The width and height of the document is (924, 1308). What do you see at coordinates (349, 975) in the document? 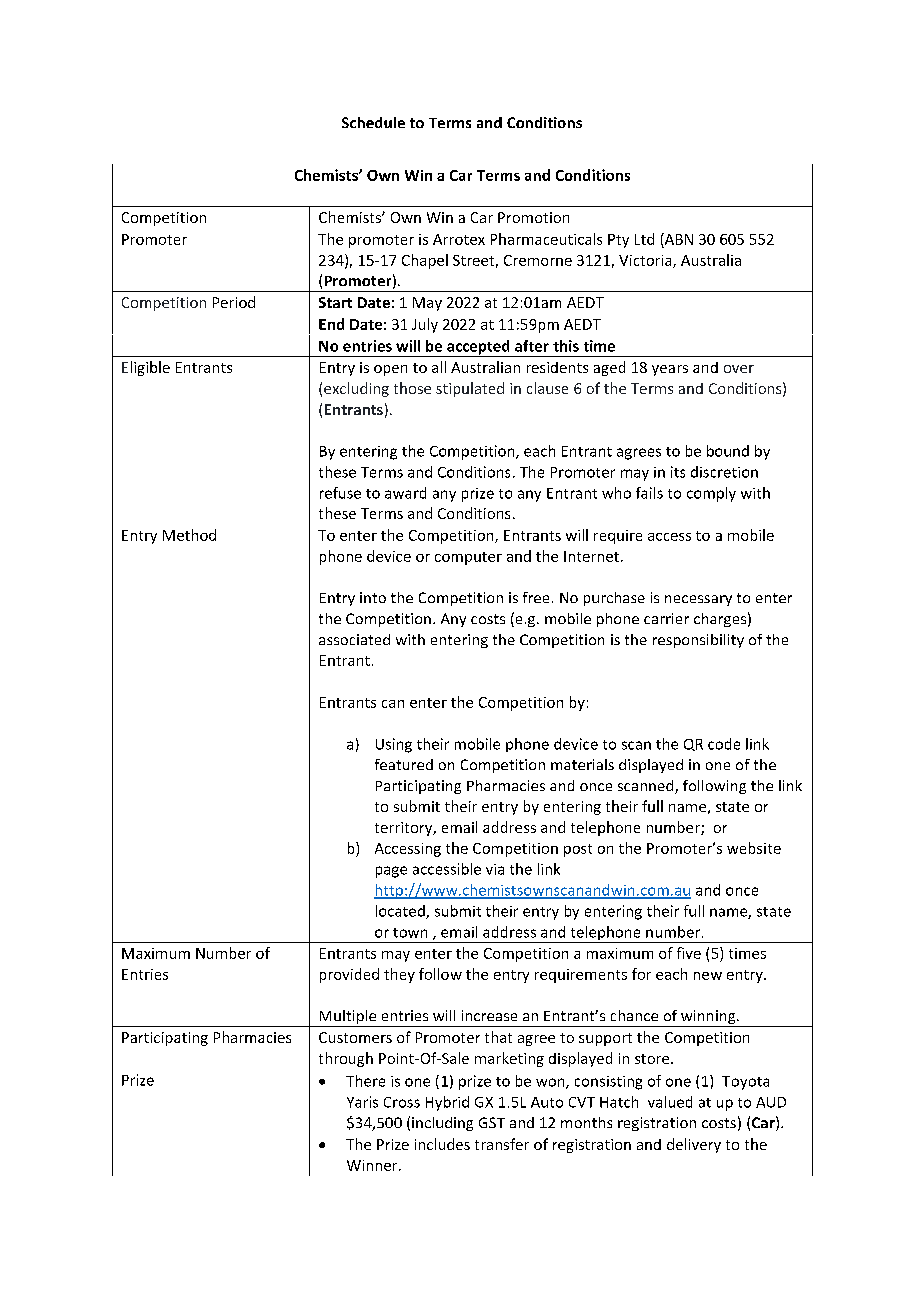
I see `provided` at bounding box center [349, 975].
